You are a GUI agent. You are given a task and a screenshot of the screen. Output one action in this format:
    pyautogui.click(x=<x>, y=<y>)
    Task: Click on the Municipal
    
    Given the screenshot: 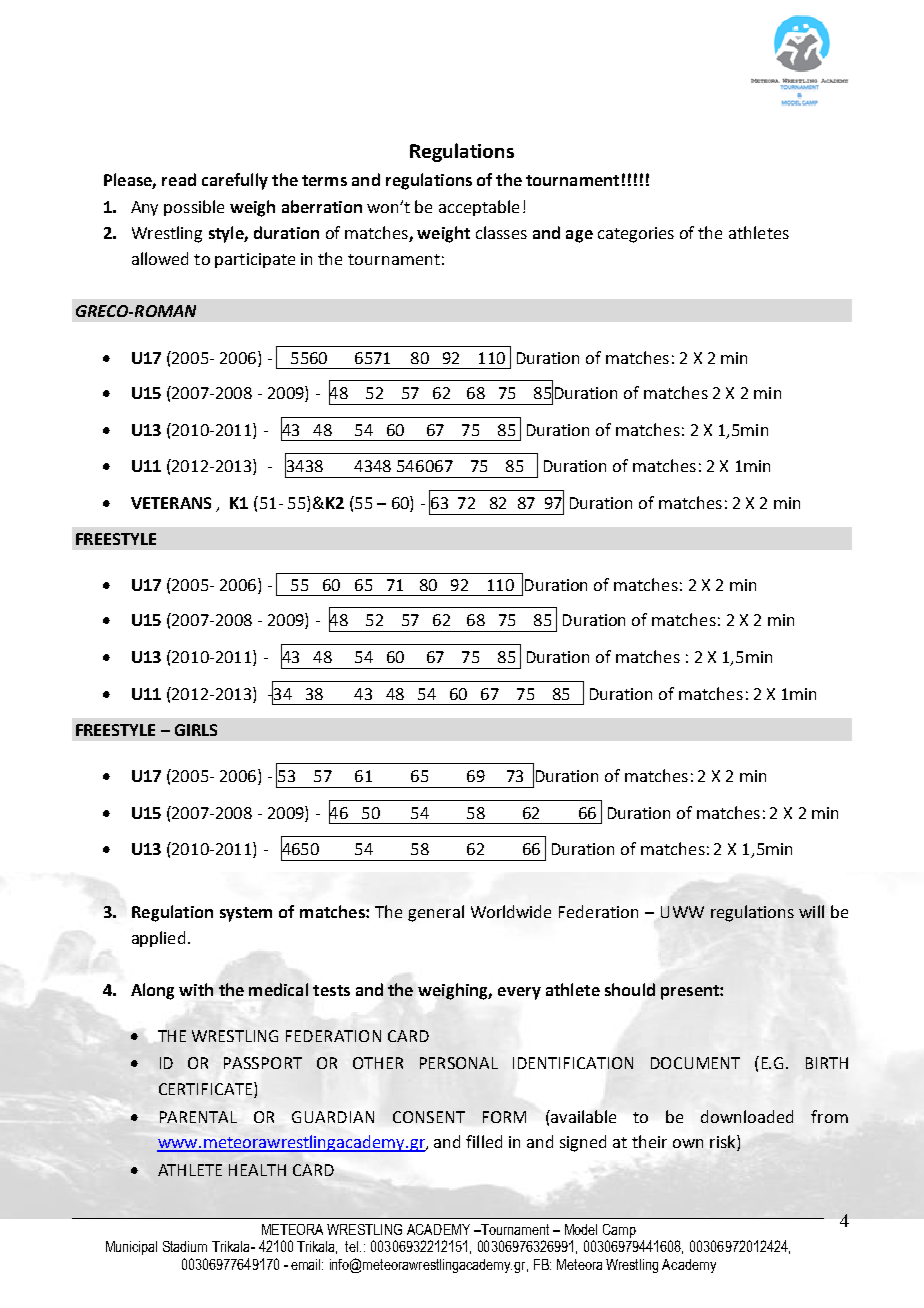 What is the action you would take?
    pyautogui.click(x=131, y=1248)
